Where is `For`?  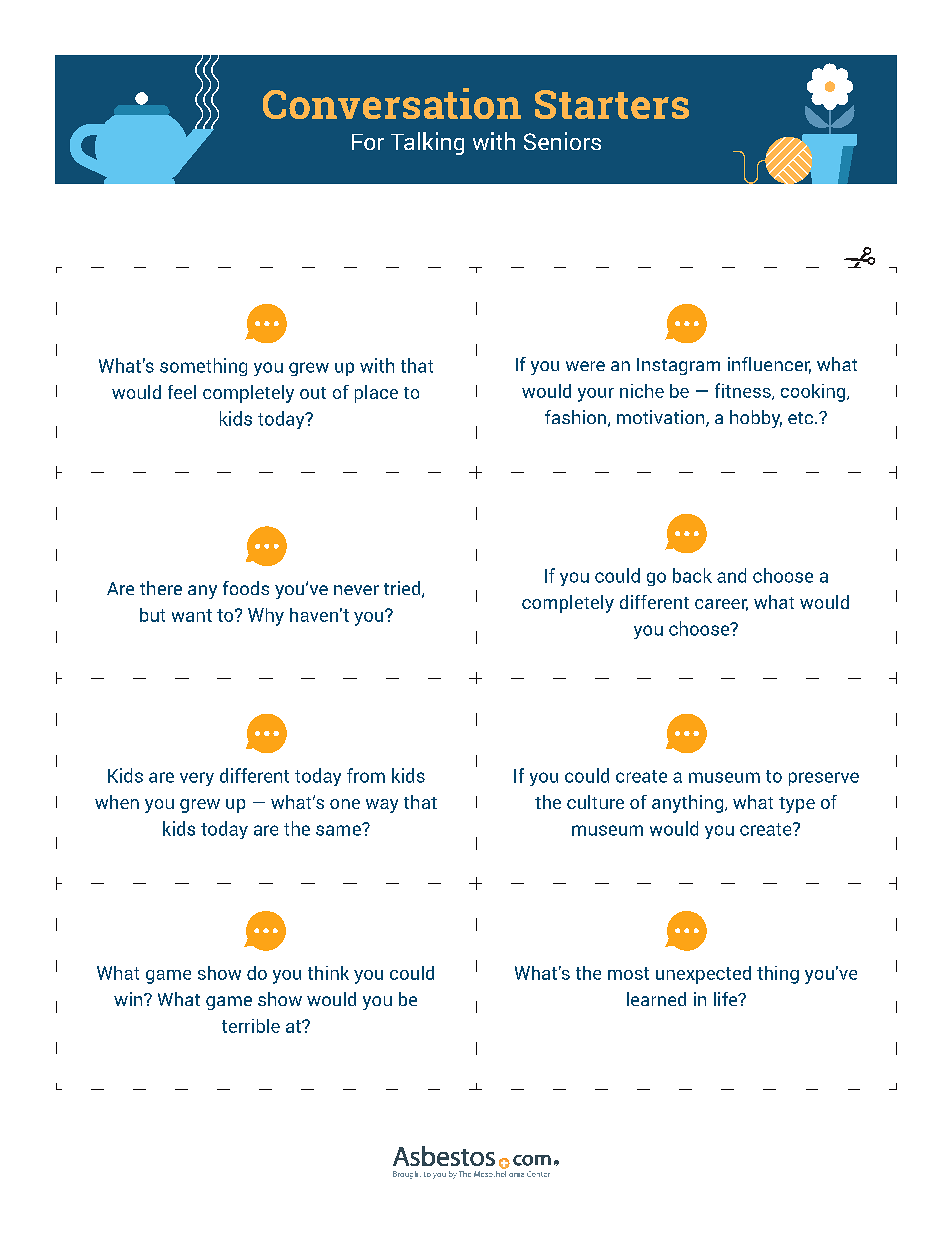 For is located at coordinates (368, 142).
